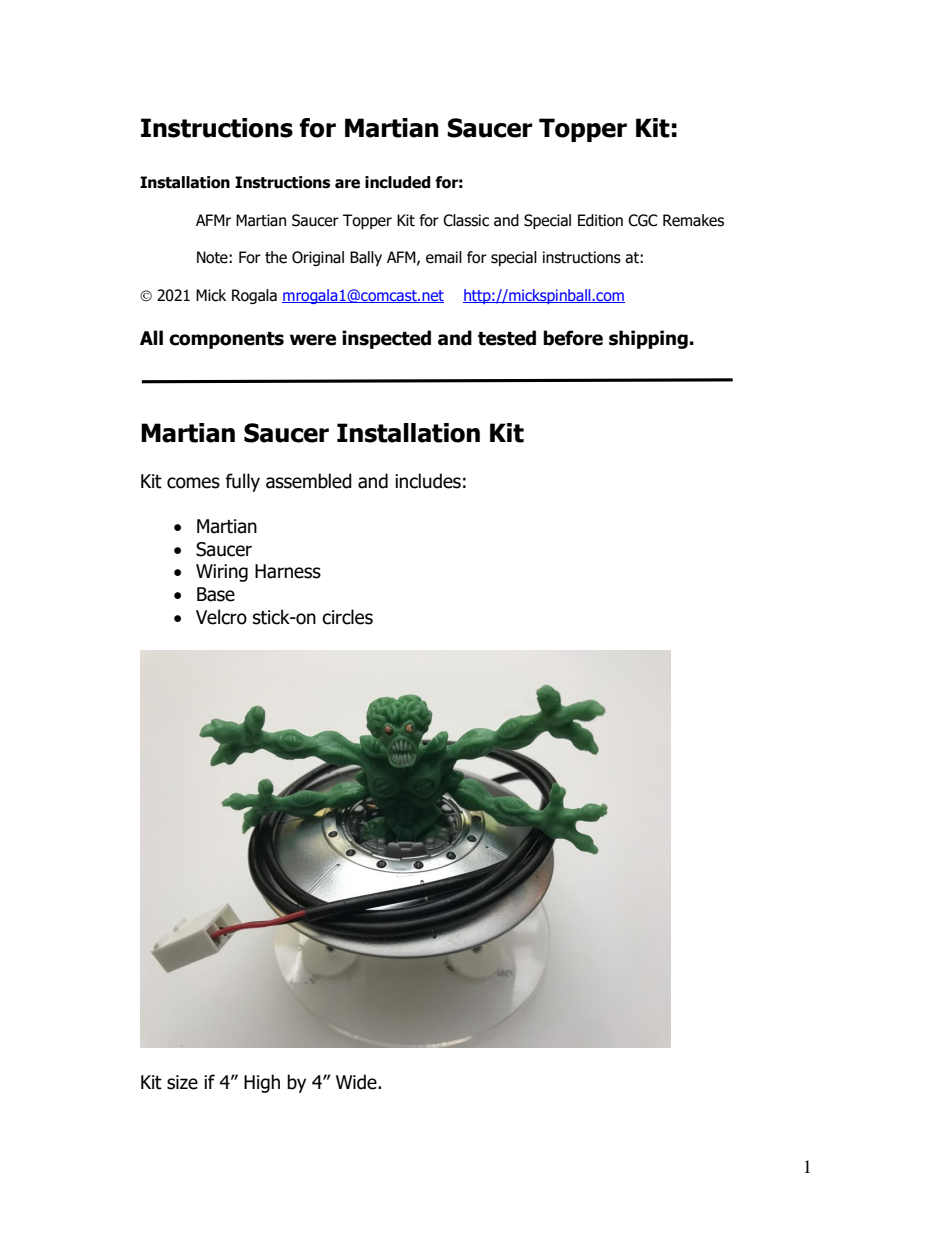 This screenshot has width=952, height=1233. Describe the element at coordinates (347, 617) in the screenshot. I see `circles` at that location.
